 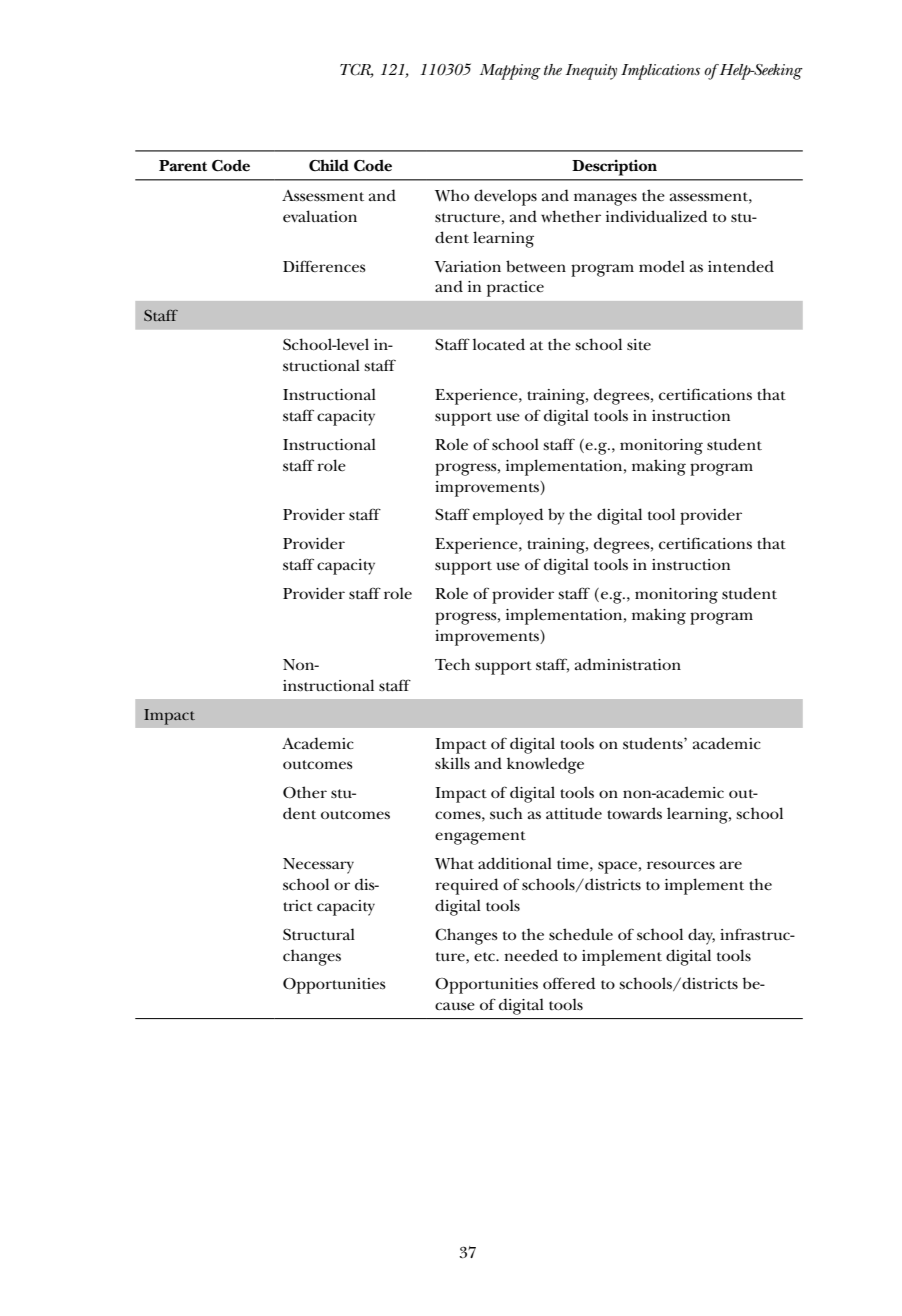 What do you see at coordinates (628, 664) in the screenshot?
I see `administration` at bounding box center [628, 664].
